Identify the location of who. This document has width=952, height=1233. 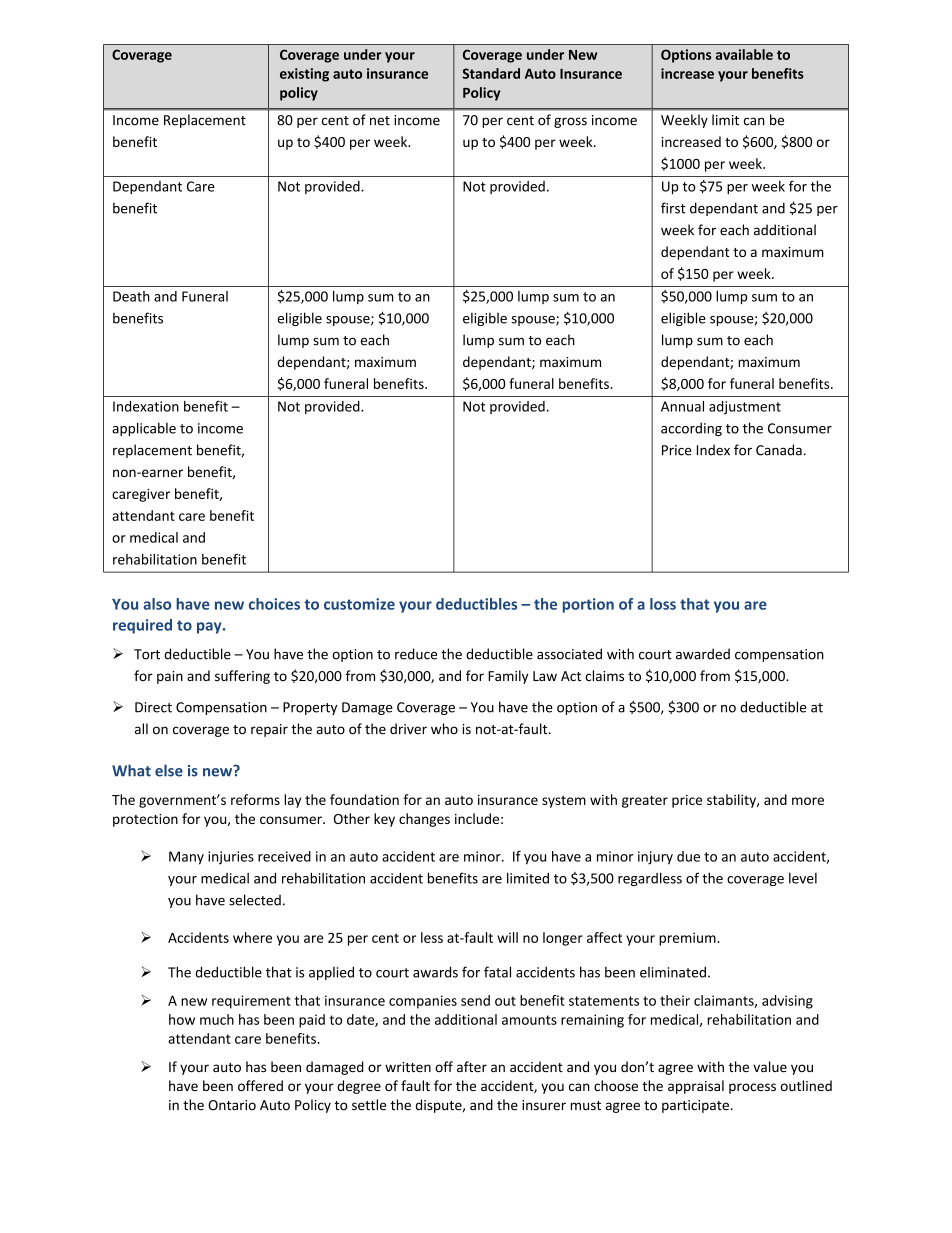
(444, 729).
